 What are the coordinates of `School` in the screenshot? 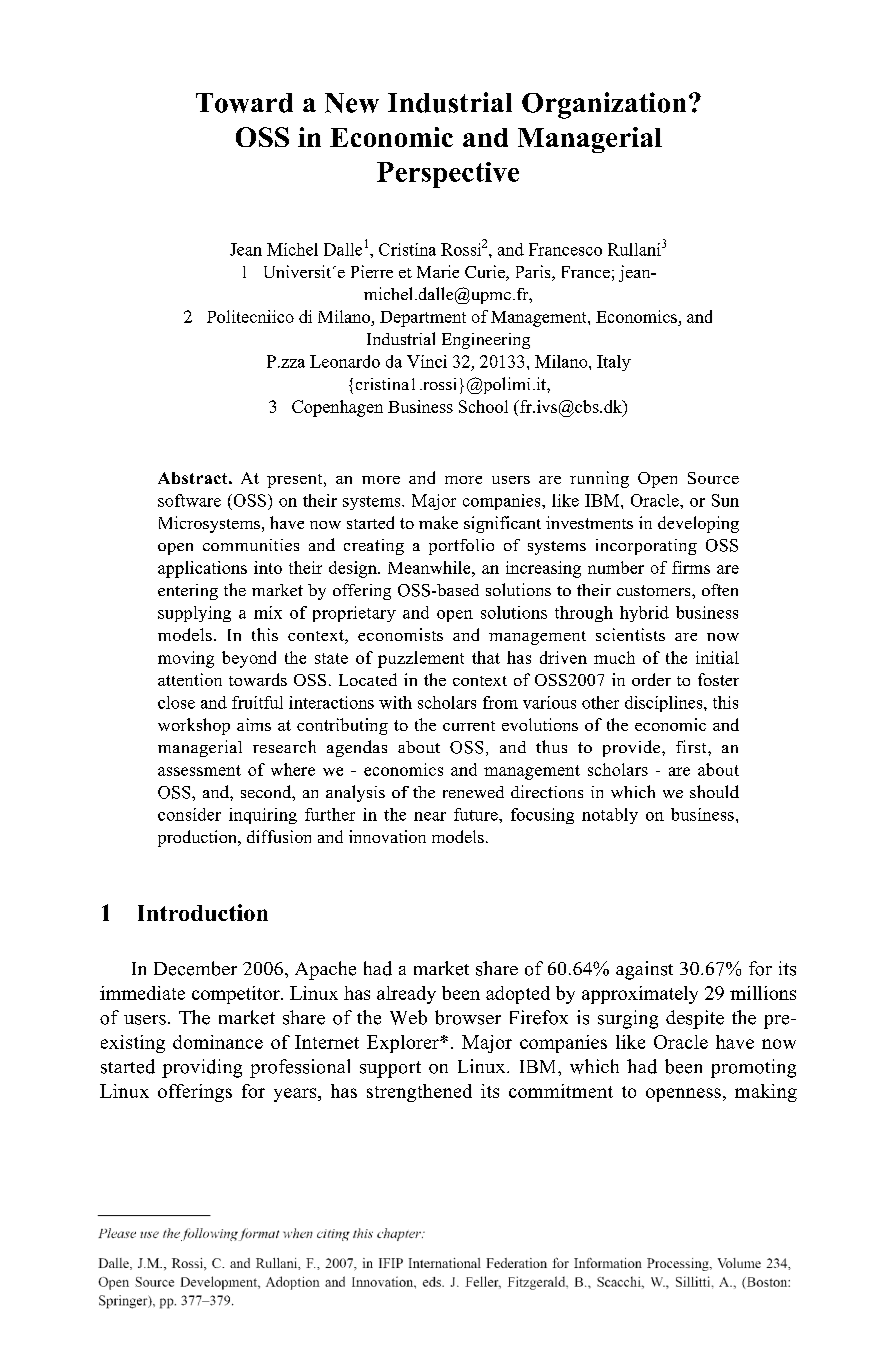 It's located at (483, 406).
